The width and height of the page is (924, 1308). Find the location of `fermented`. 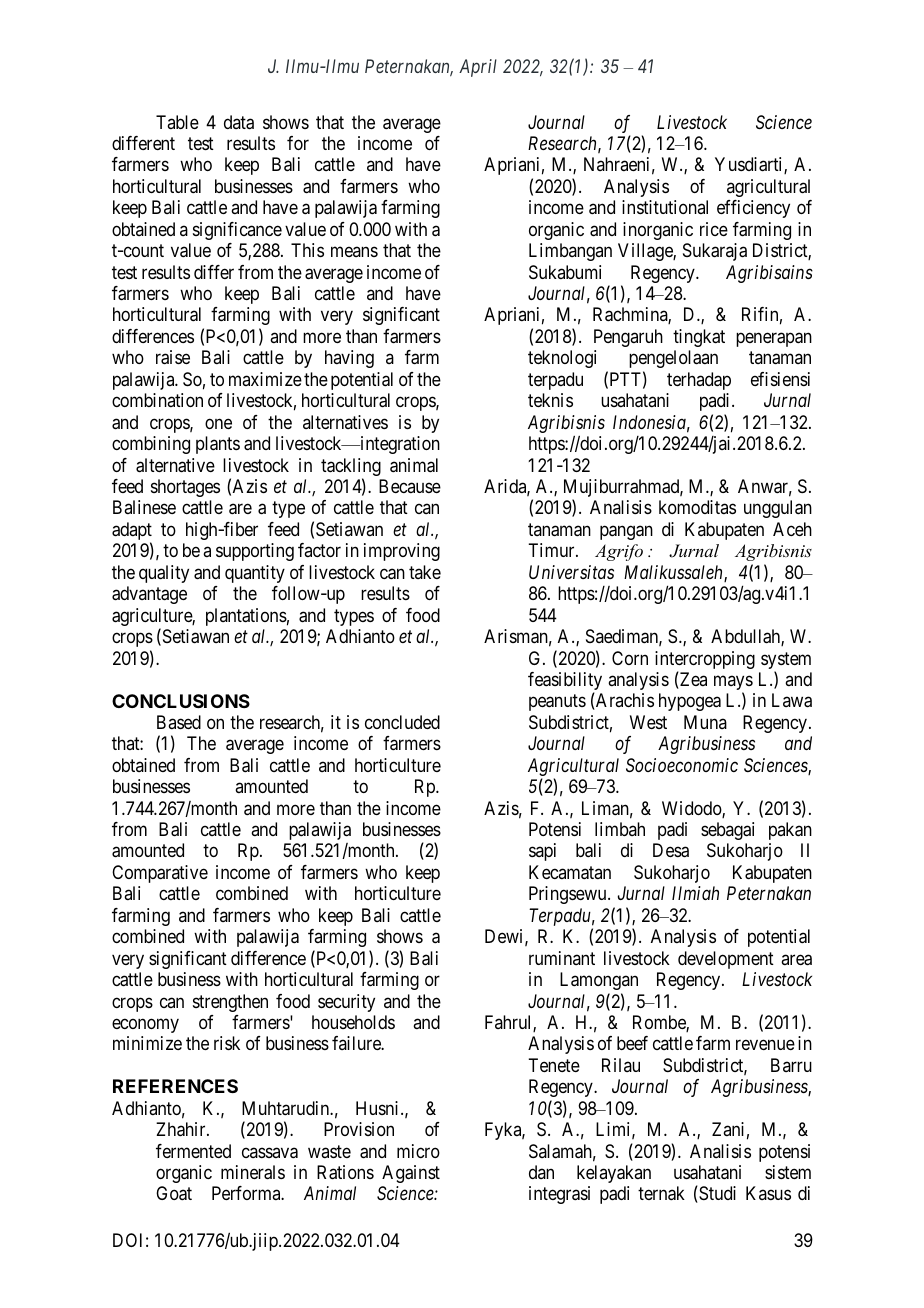

fermented is located at coordinates (193, 1151).
